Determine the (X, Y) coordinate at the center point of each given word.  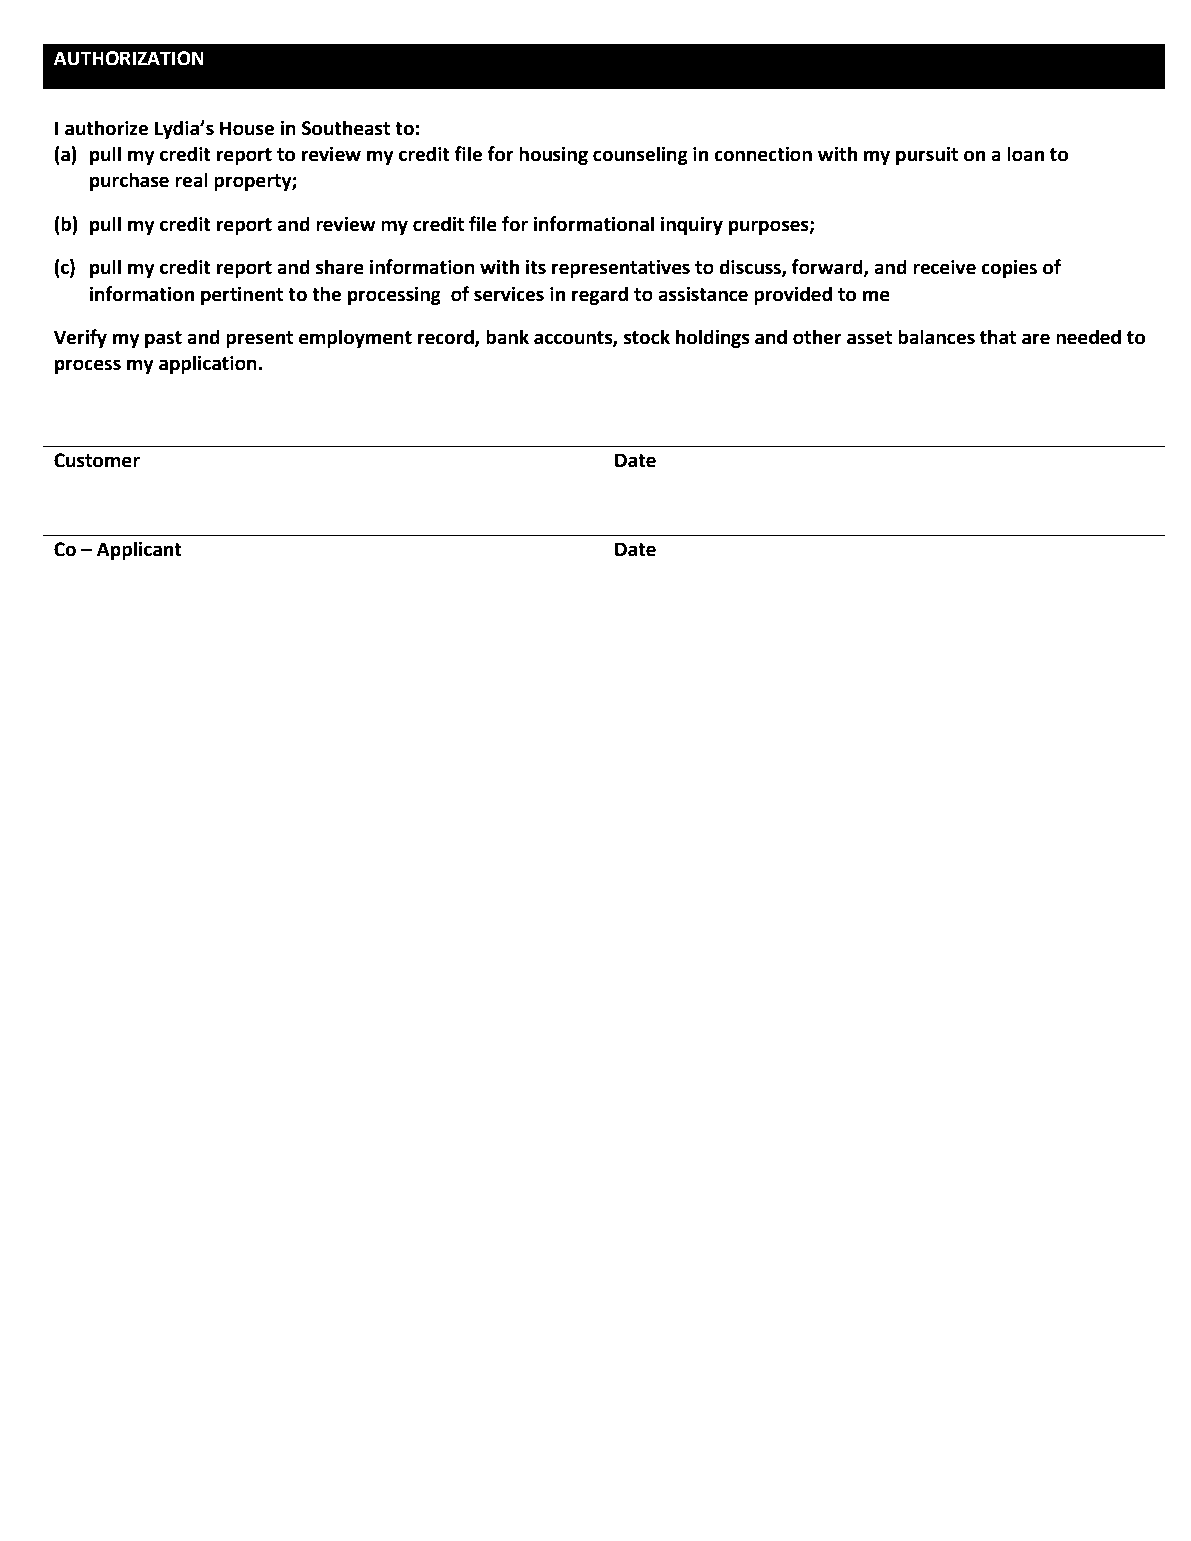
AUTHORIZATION (129, 58)
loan (1025, 154)
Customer (97, 460)
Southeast (346, 128)
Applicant (139, 550)
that (998, 337)
